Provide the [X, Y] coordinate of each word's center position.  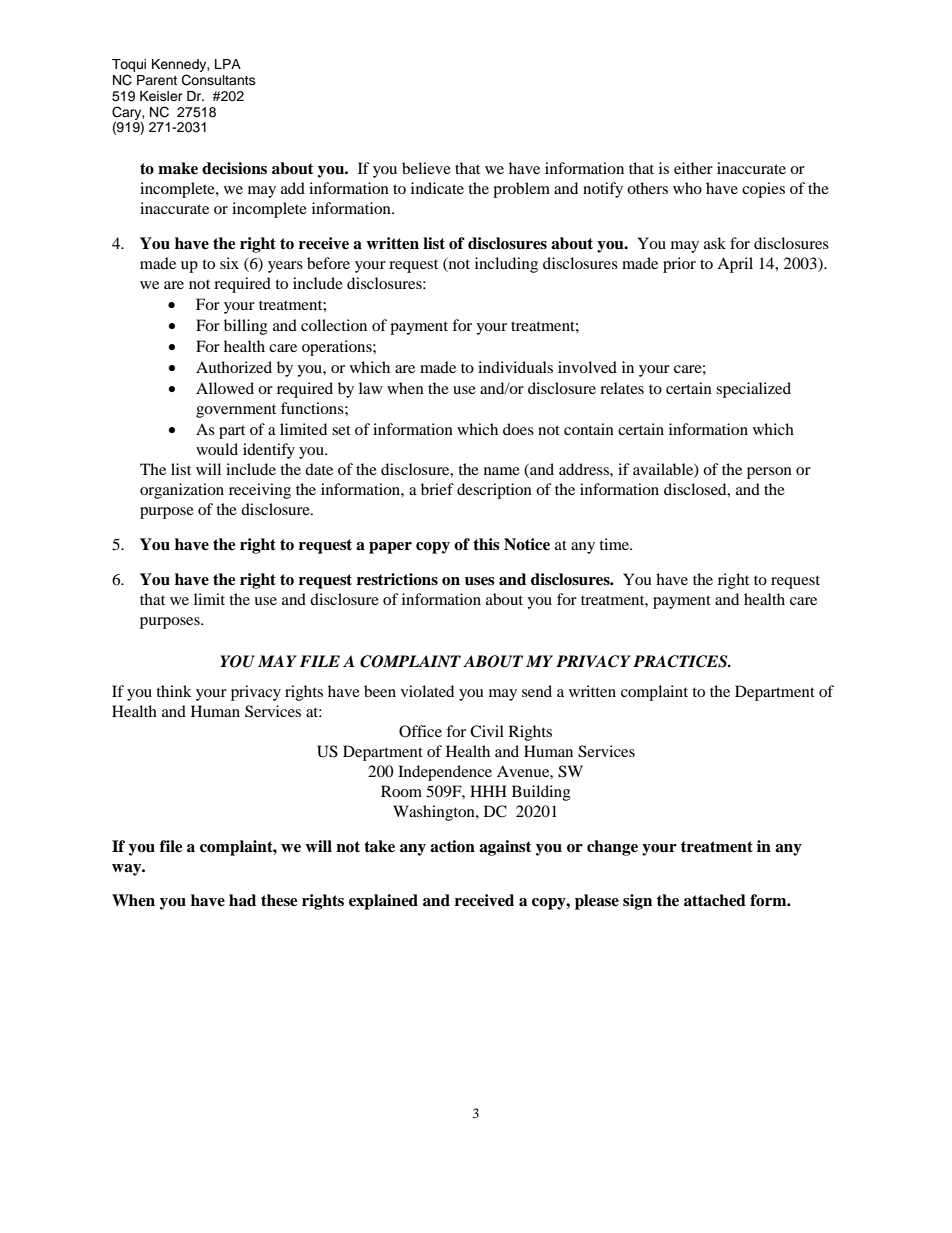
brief [437, 489]
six [229, 263]
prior [679, 265]
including [506, 265]
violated [427, 691]
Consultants [219, 80]
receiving [260, 491]
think [174, 691]
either [693, 168]
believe [426, 168]
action [452, 846]
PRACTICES [681, 661]
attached [715, 900]
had [242, 900]
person [769, 473]
